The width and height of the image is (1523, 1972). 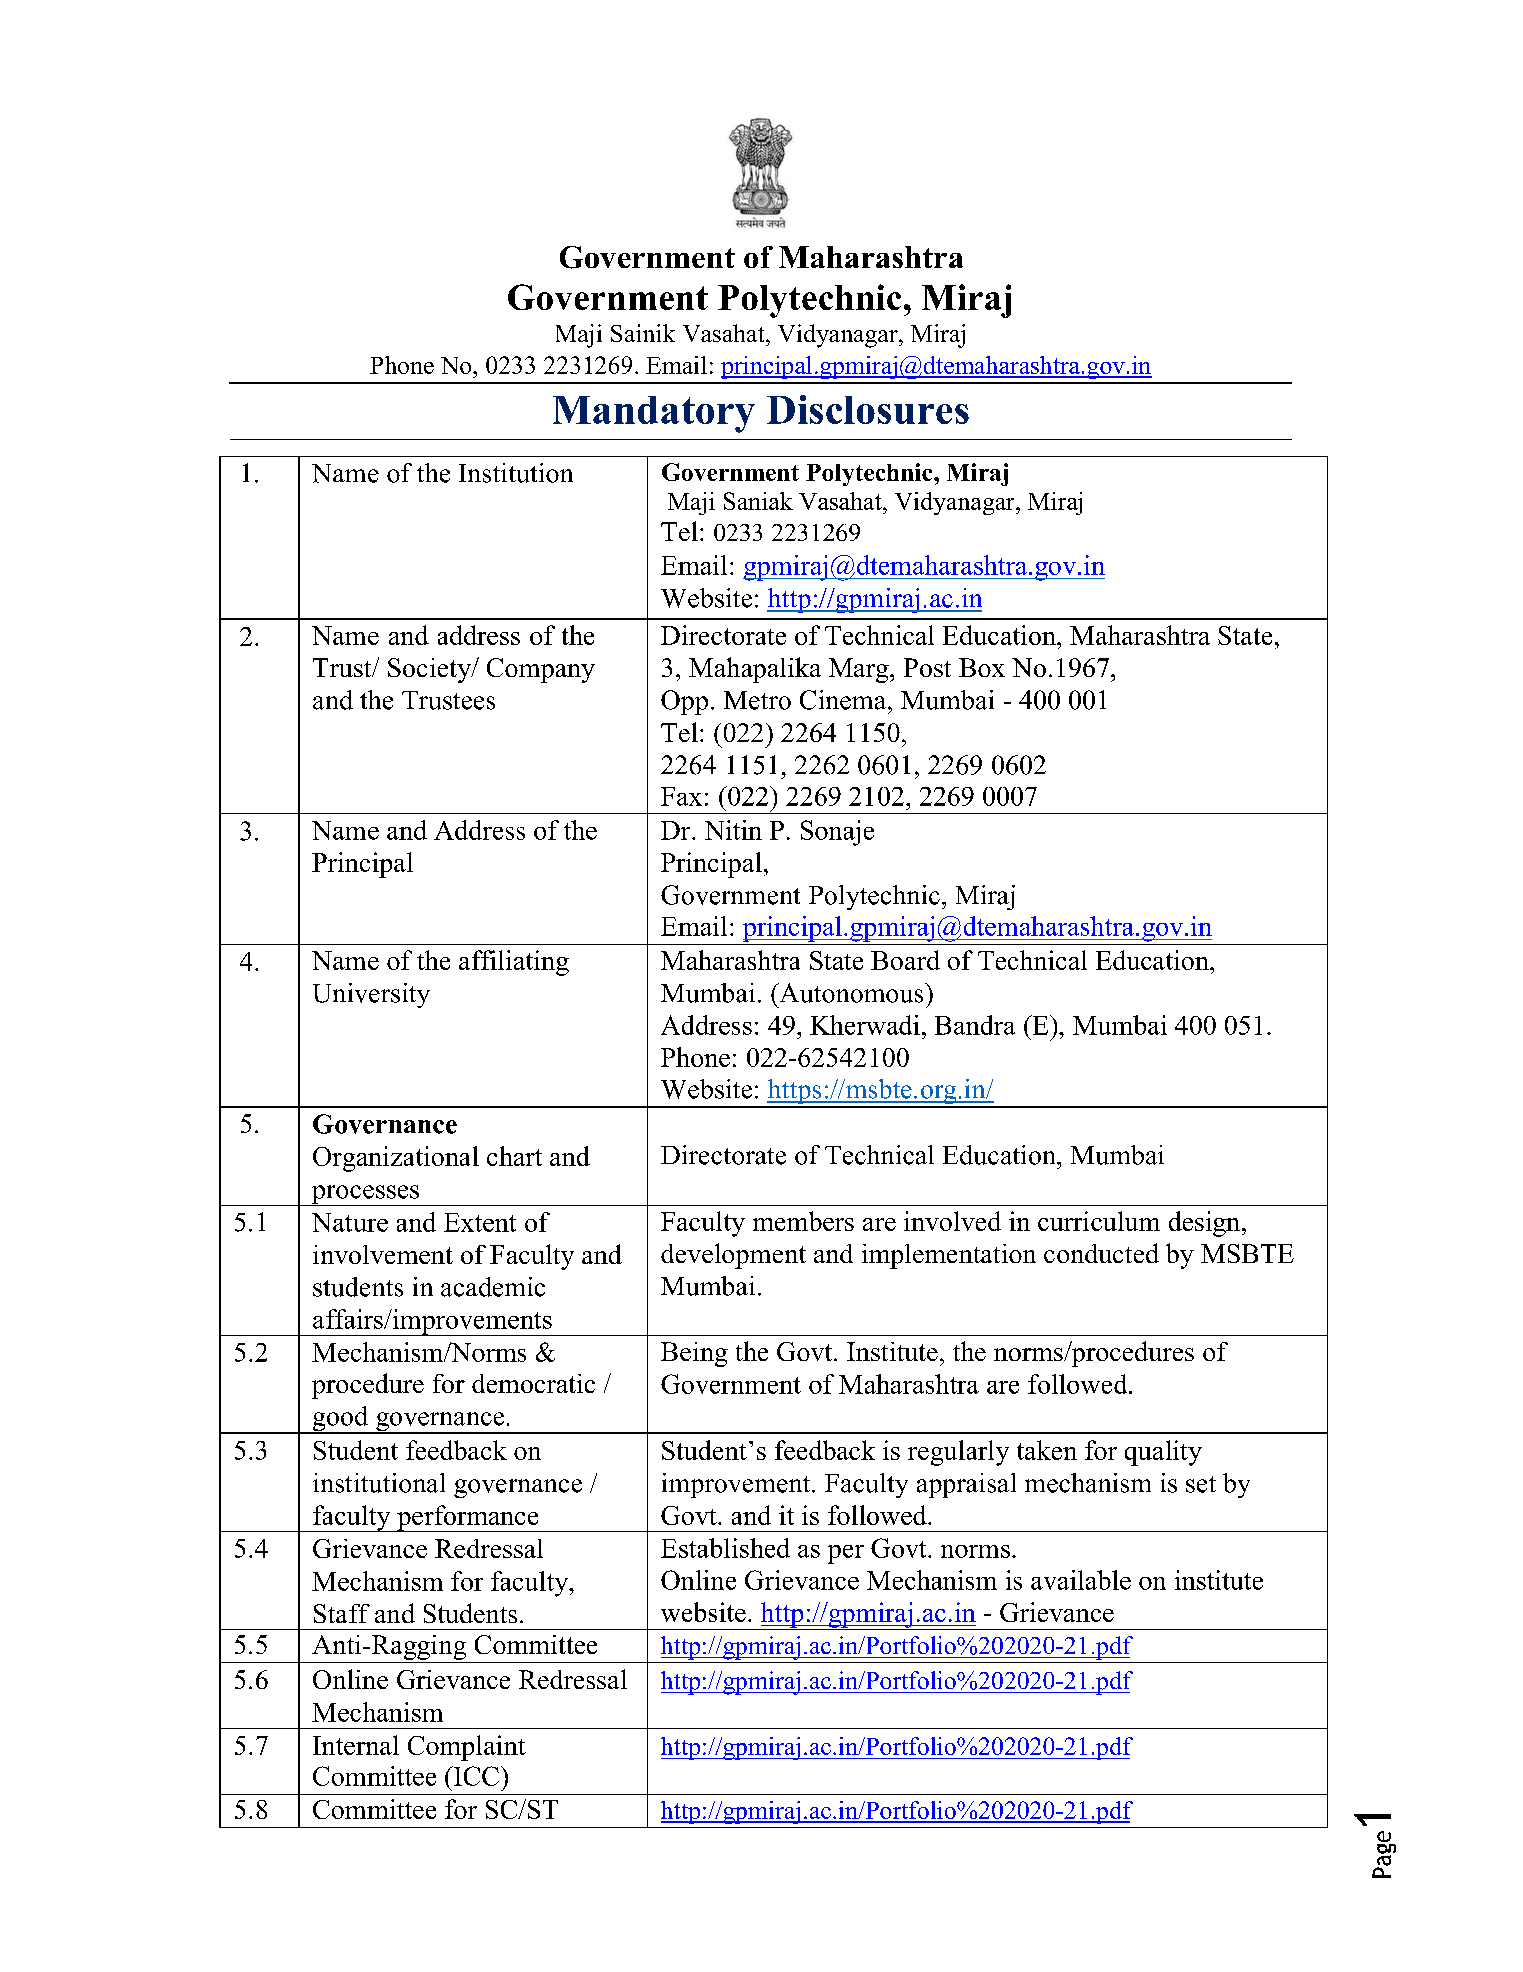 What do you see at coordinates (654, 414) in the image?
I see `Mandatory` at bounding box center [654, 414].
